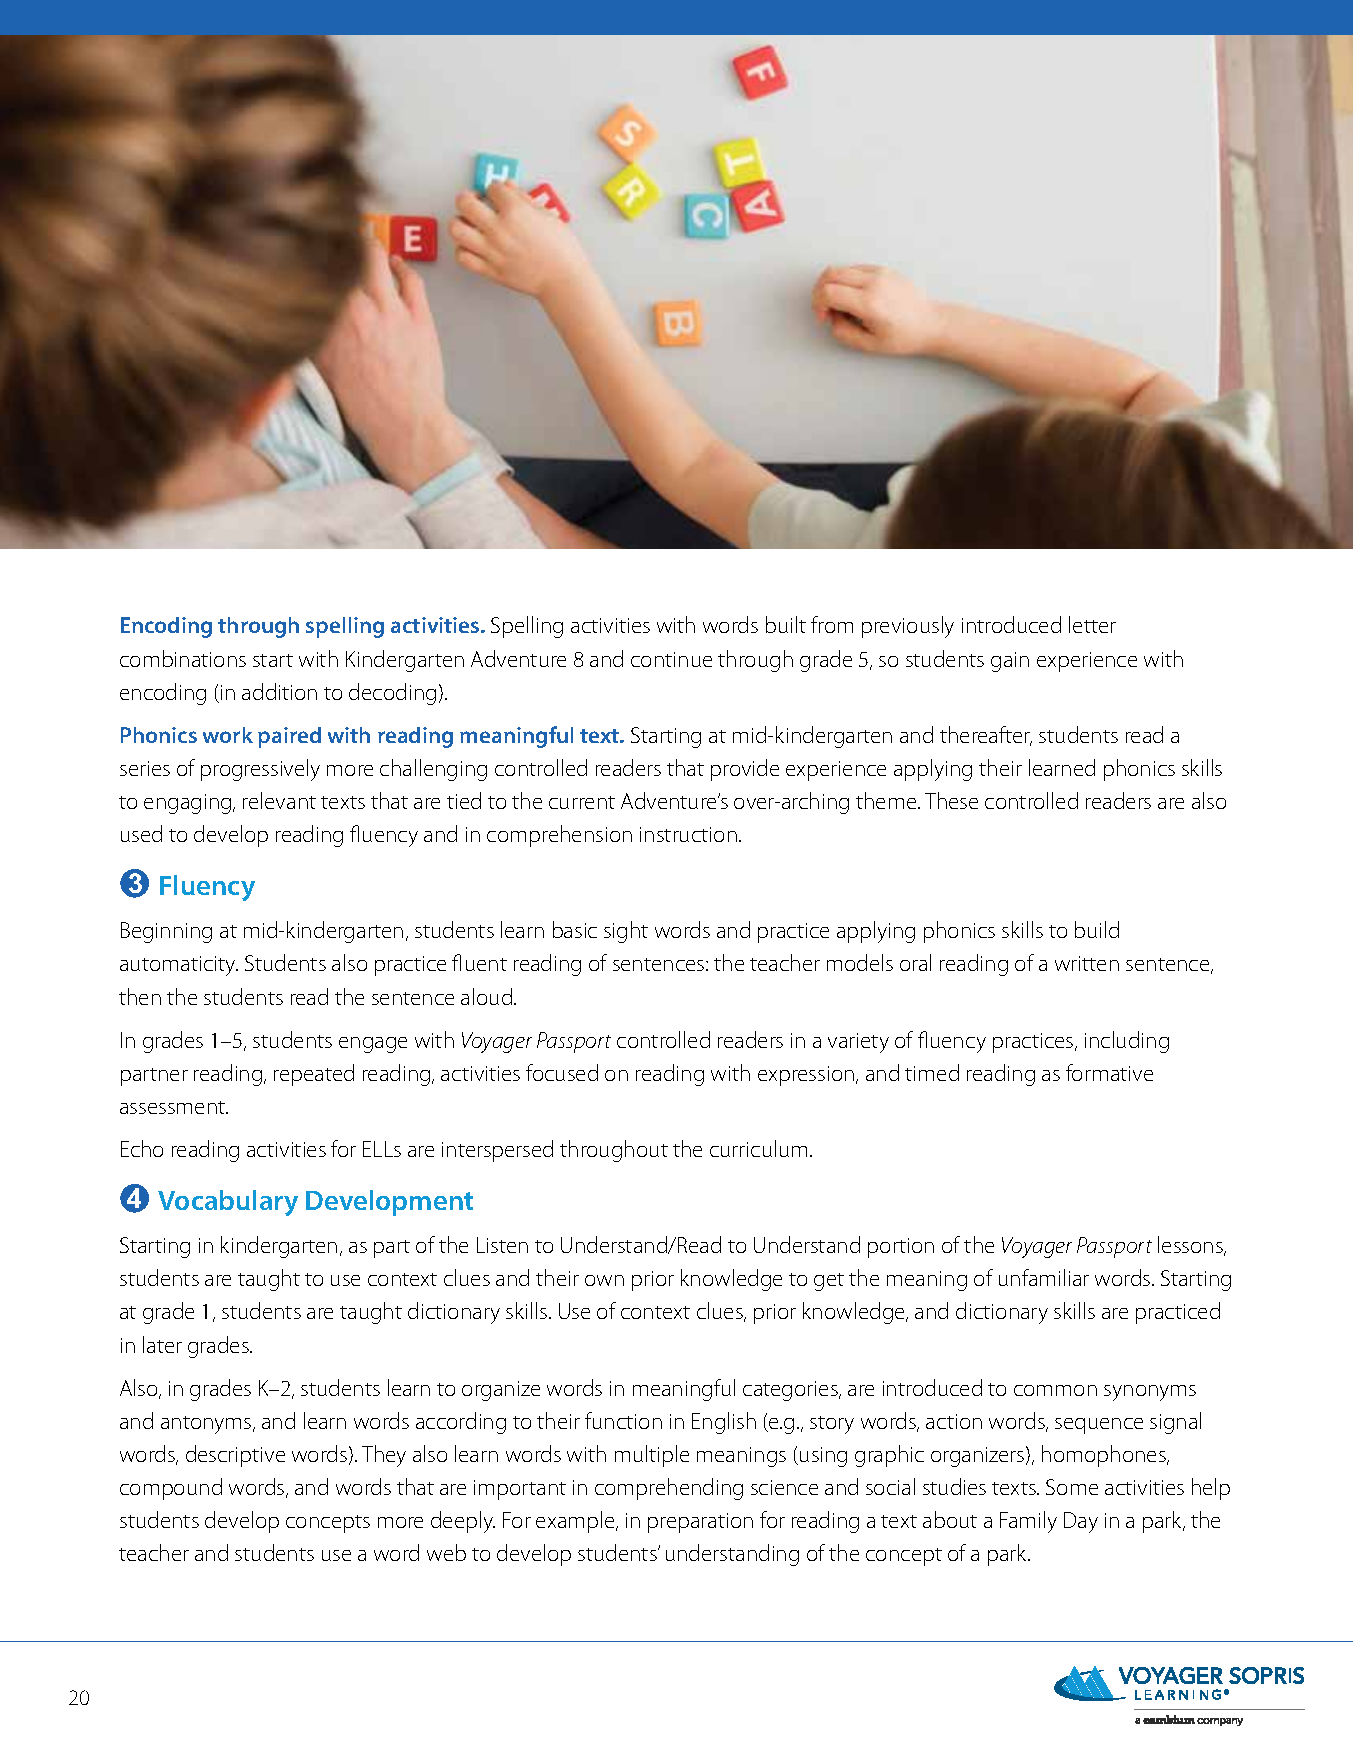  Describe the element at coordinates (1081, 1522) in the page. I see `Day` at that location.
